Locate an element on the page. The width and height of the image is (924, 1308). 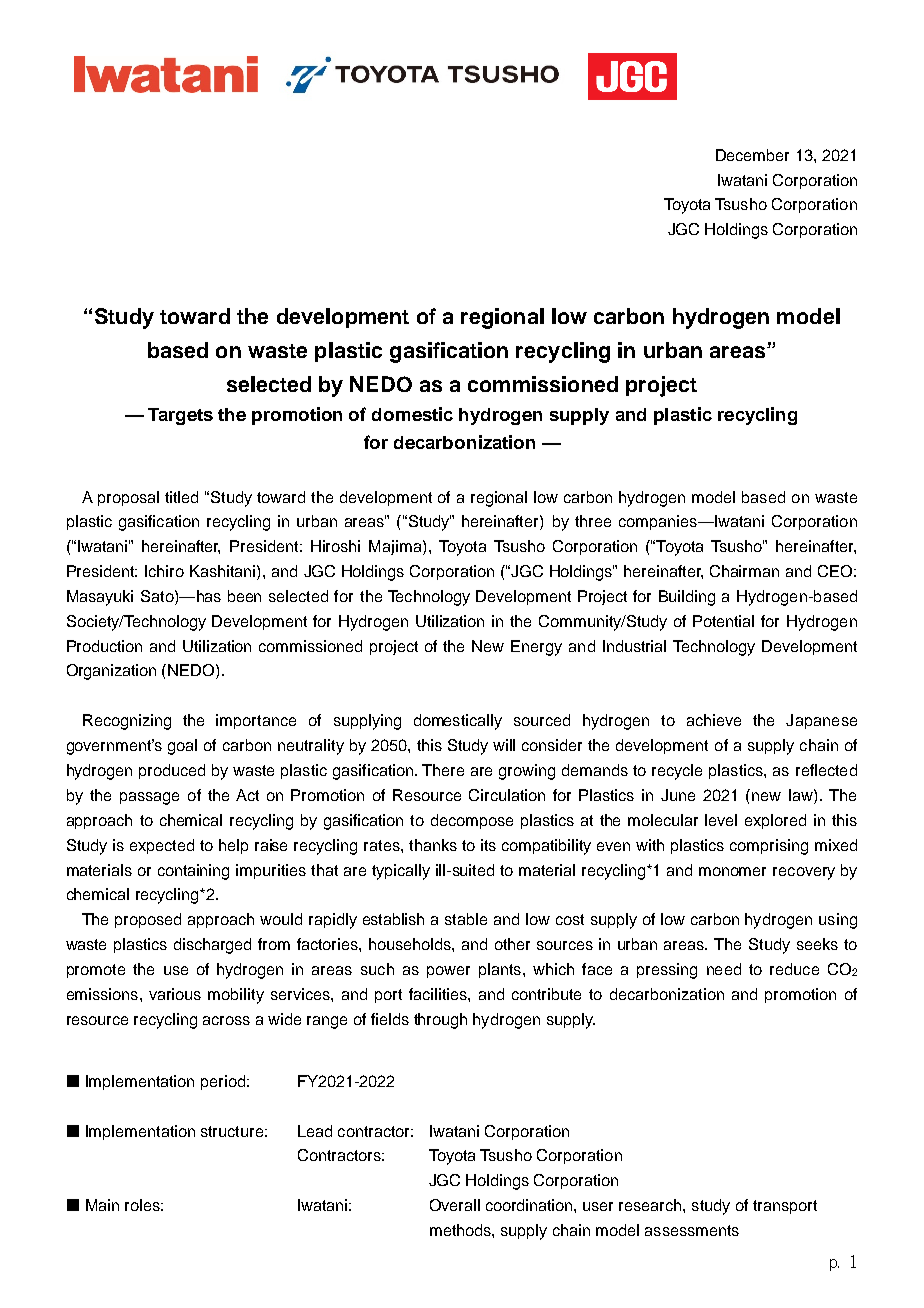
three is located at coordinates (593, 521).
